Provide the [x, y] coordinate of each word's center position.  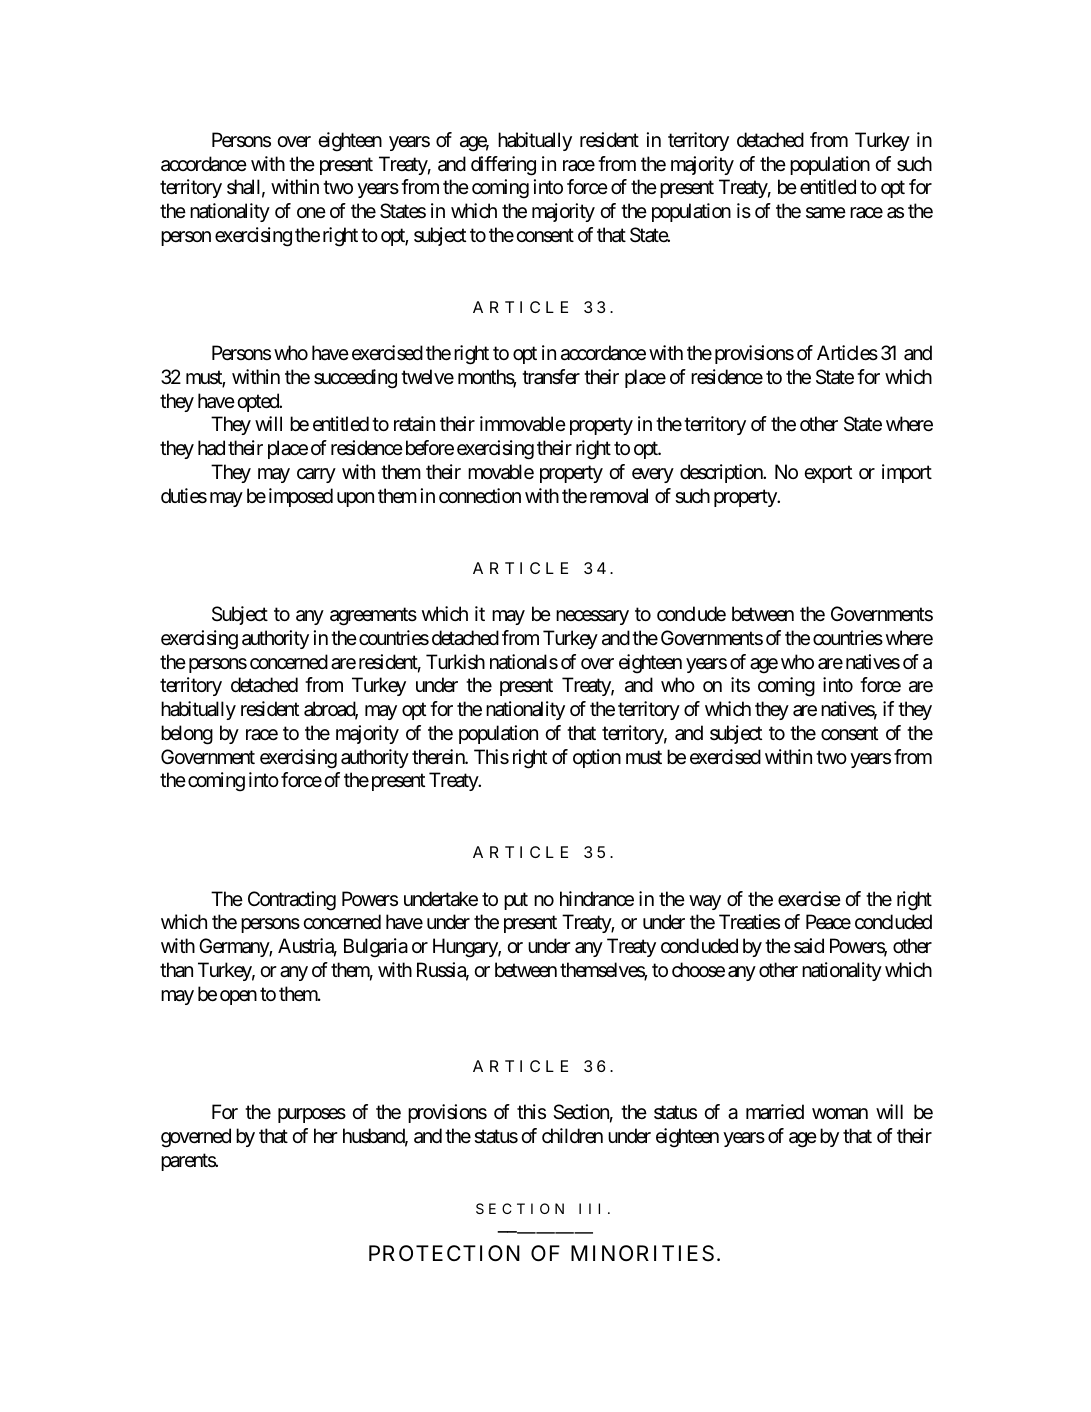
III [589, 1208]
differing [503, 166]
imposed [301, 497]
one [311, 212]
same [826, 213]
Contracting [292, 901]
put [516, 901]
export [828, 474]
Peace [828, 922]
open [238, 997]
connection [480, 495]
